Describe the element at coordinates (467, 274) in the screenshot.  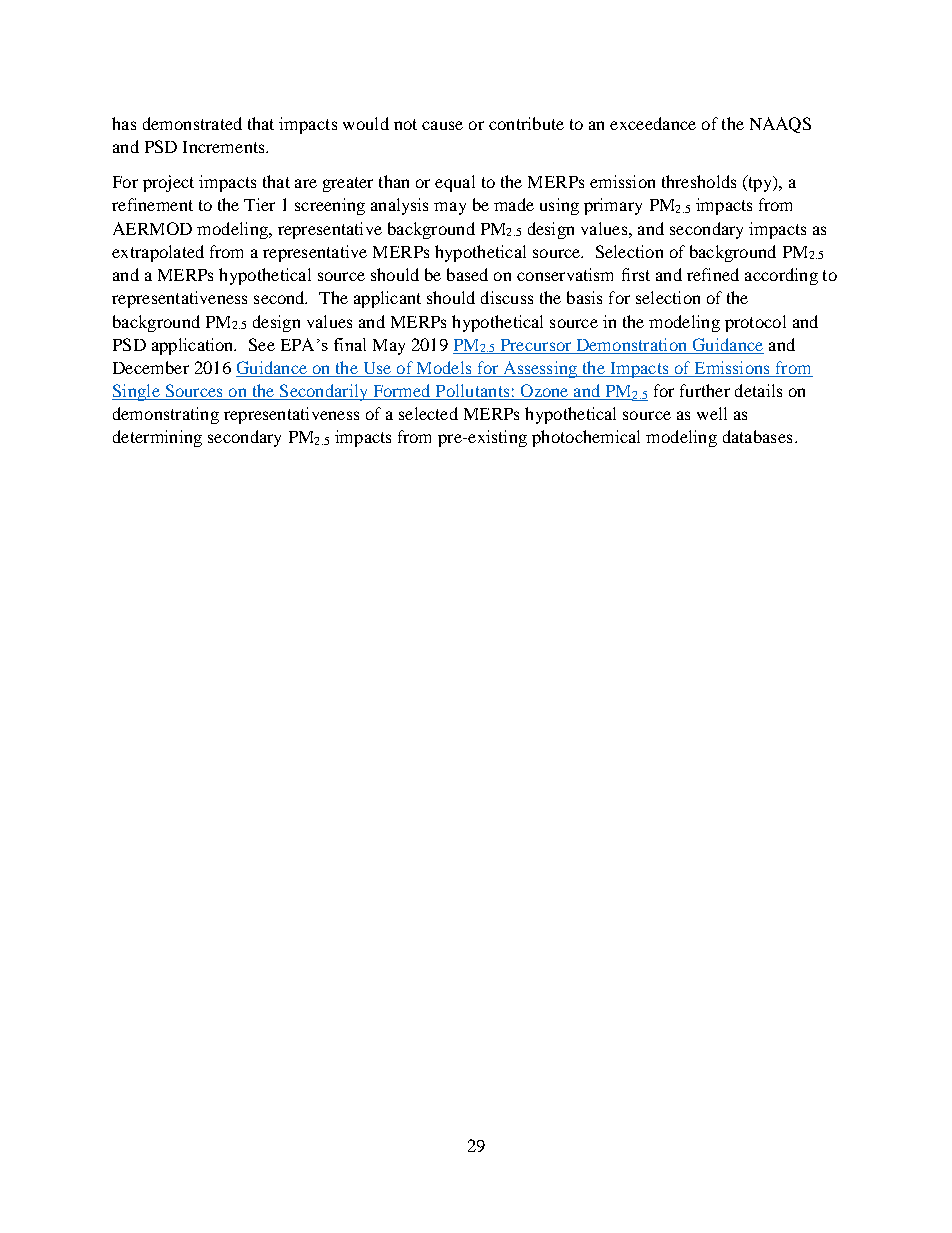
I see `based` at that location.
